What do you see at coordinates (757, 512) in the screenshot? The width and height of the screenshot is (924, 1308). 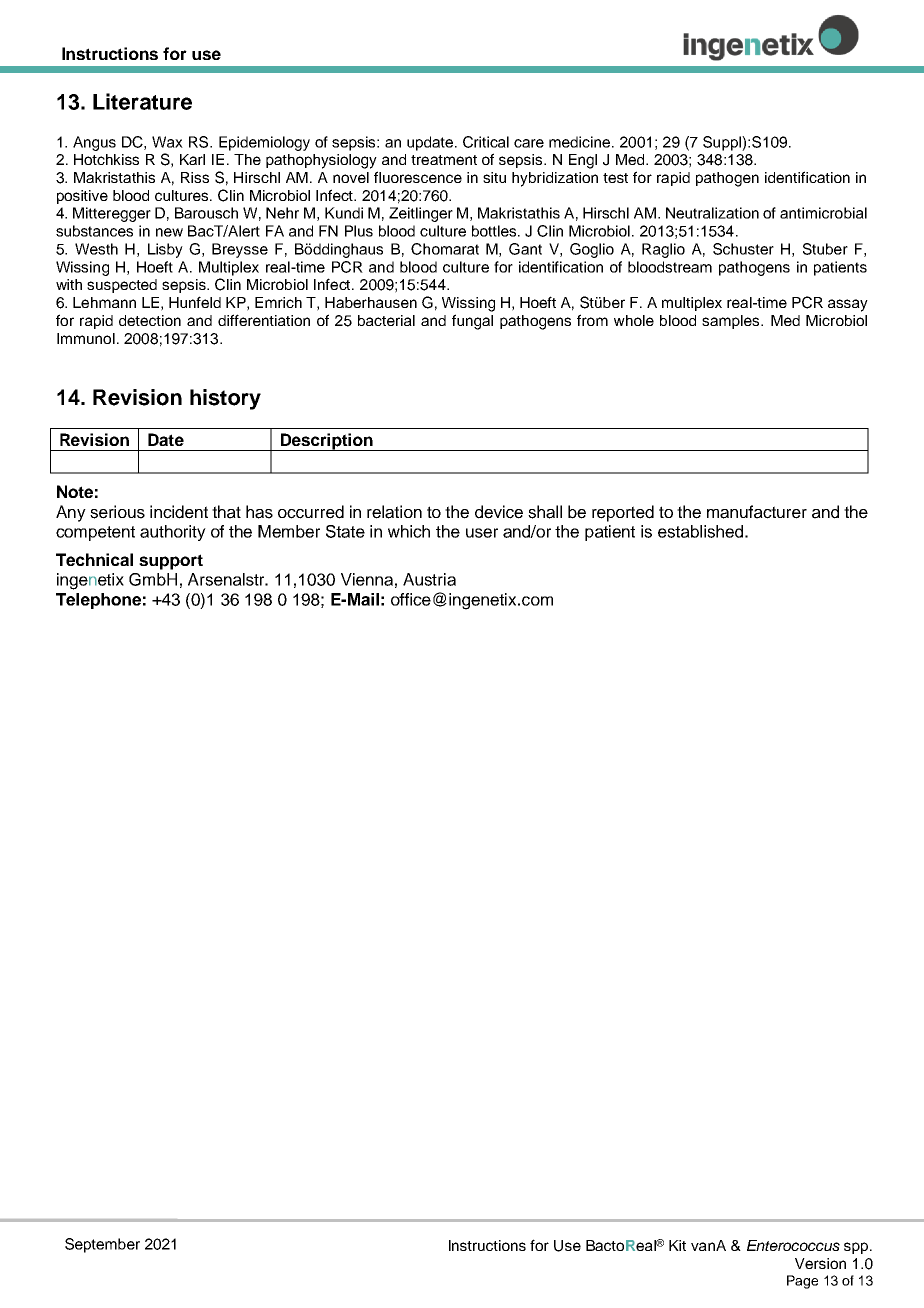 I see `manufacturer` at bounding box center [757, 512].
